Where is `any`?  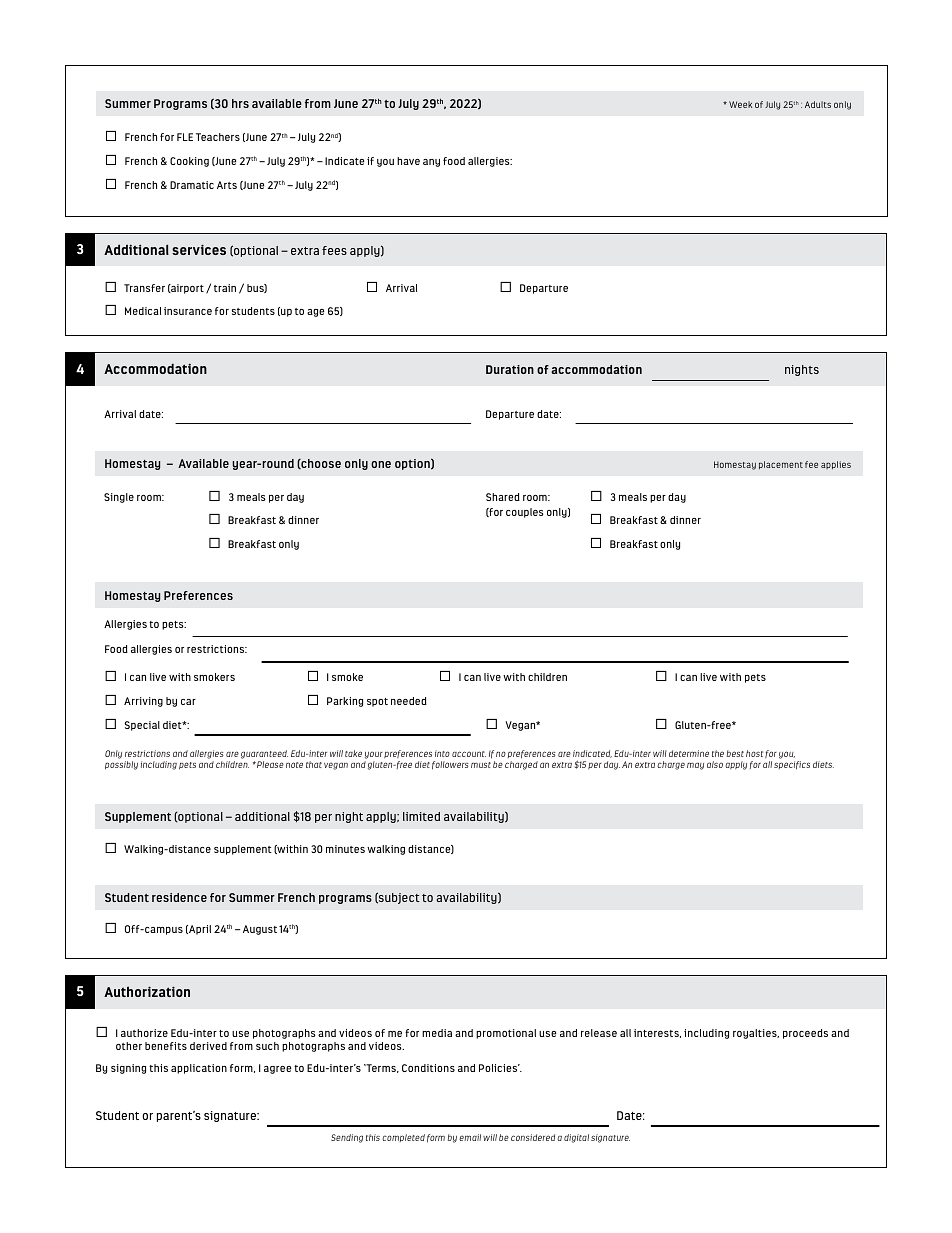
any is located at coordinates (431, 163).
